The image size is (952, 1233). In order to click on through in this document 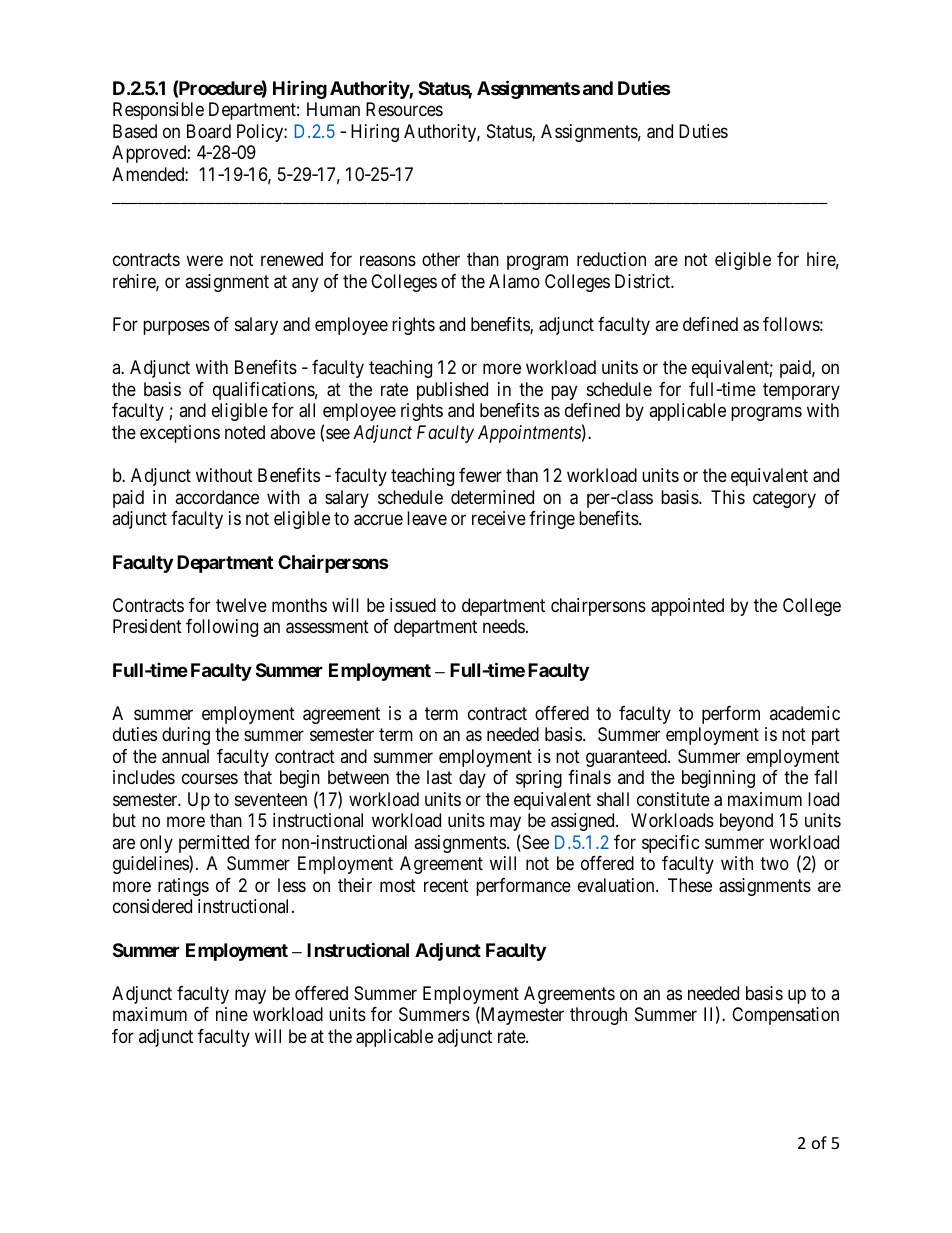, I will do `click(598, 1016)`.
